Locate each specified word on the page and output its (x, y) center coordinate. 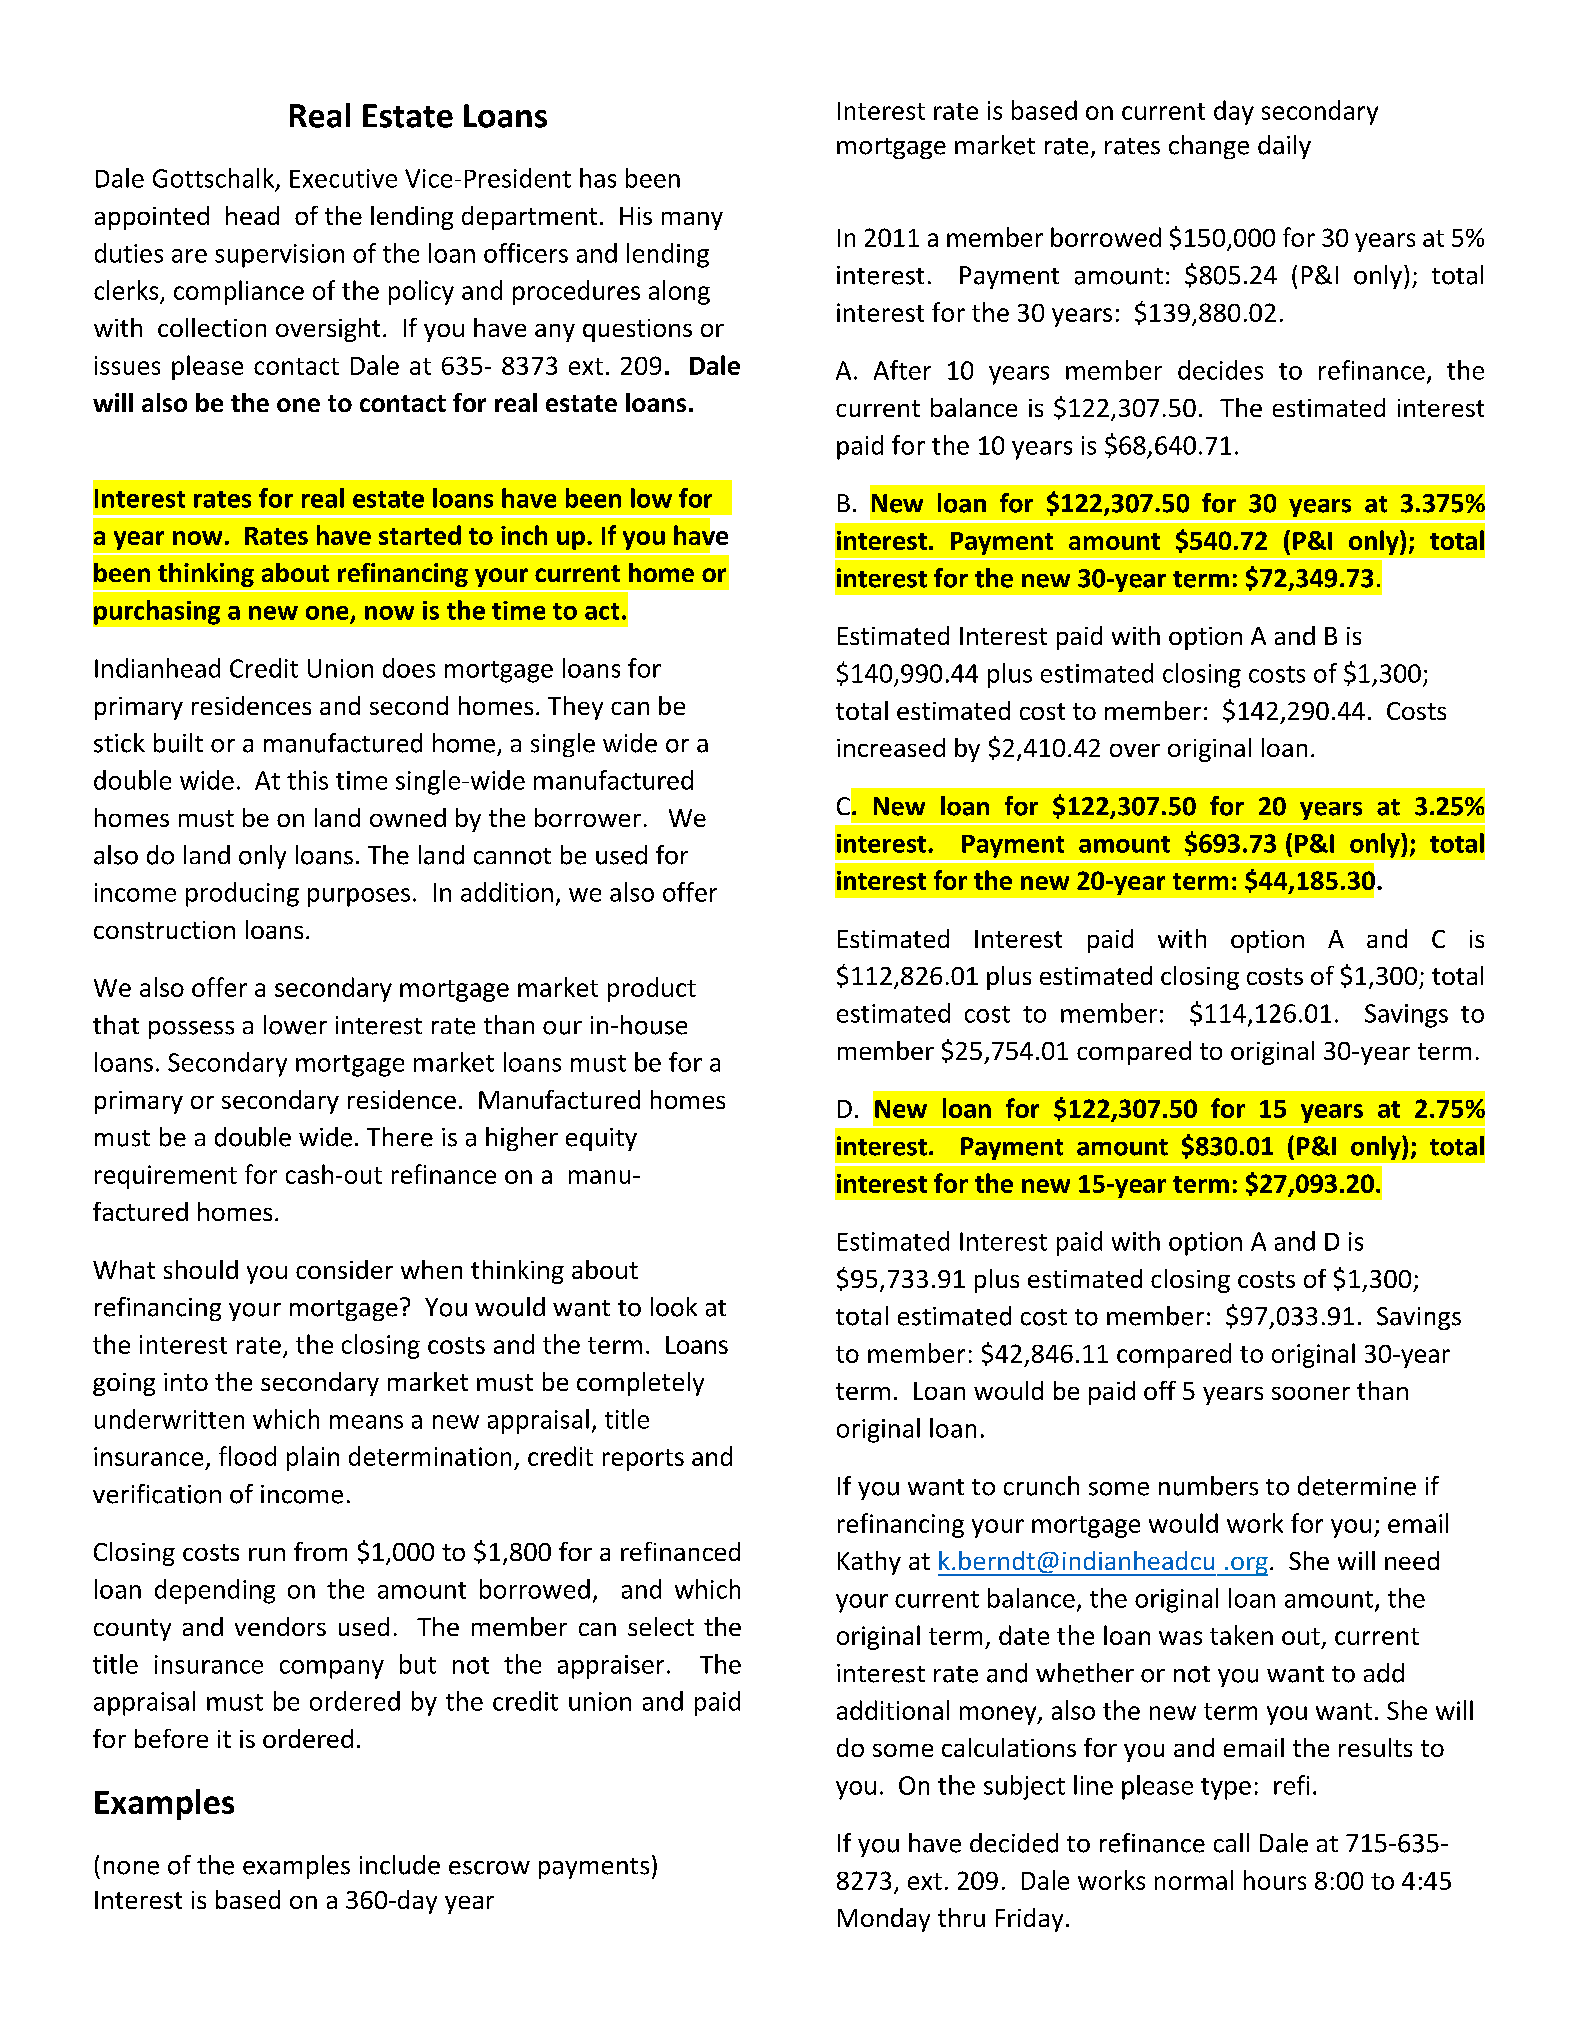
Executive (343, 178)
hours (1275, 1880)
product (652, 989)
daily (1284, 147)
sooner (1311, 1393)
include (400, 1865)
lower (295, 1025)
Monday (884, 1920)
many (692, 221)
